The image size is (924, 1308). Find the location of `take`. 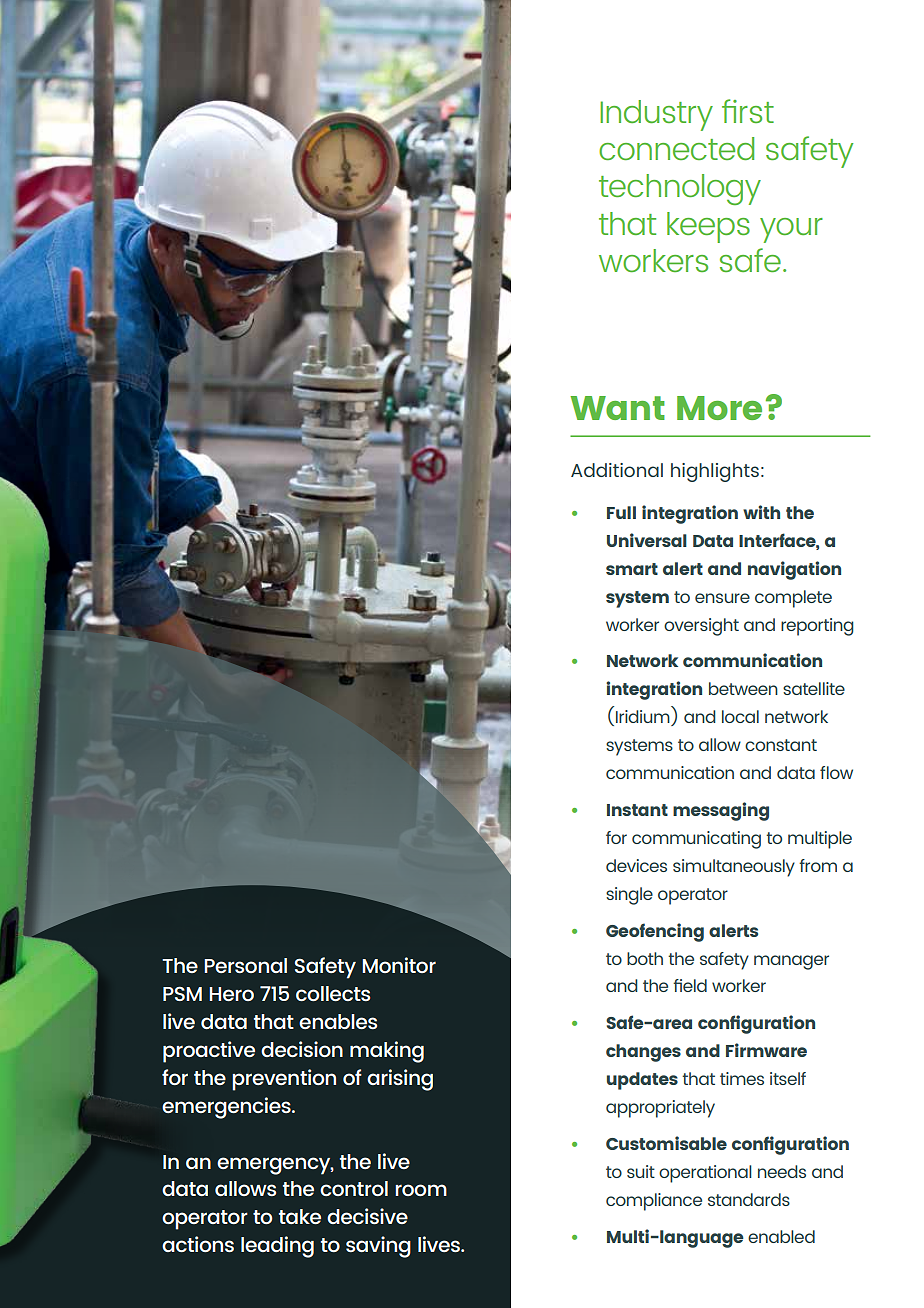

take is located at coordinates (300, 1216).
